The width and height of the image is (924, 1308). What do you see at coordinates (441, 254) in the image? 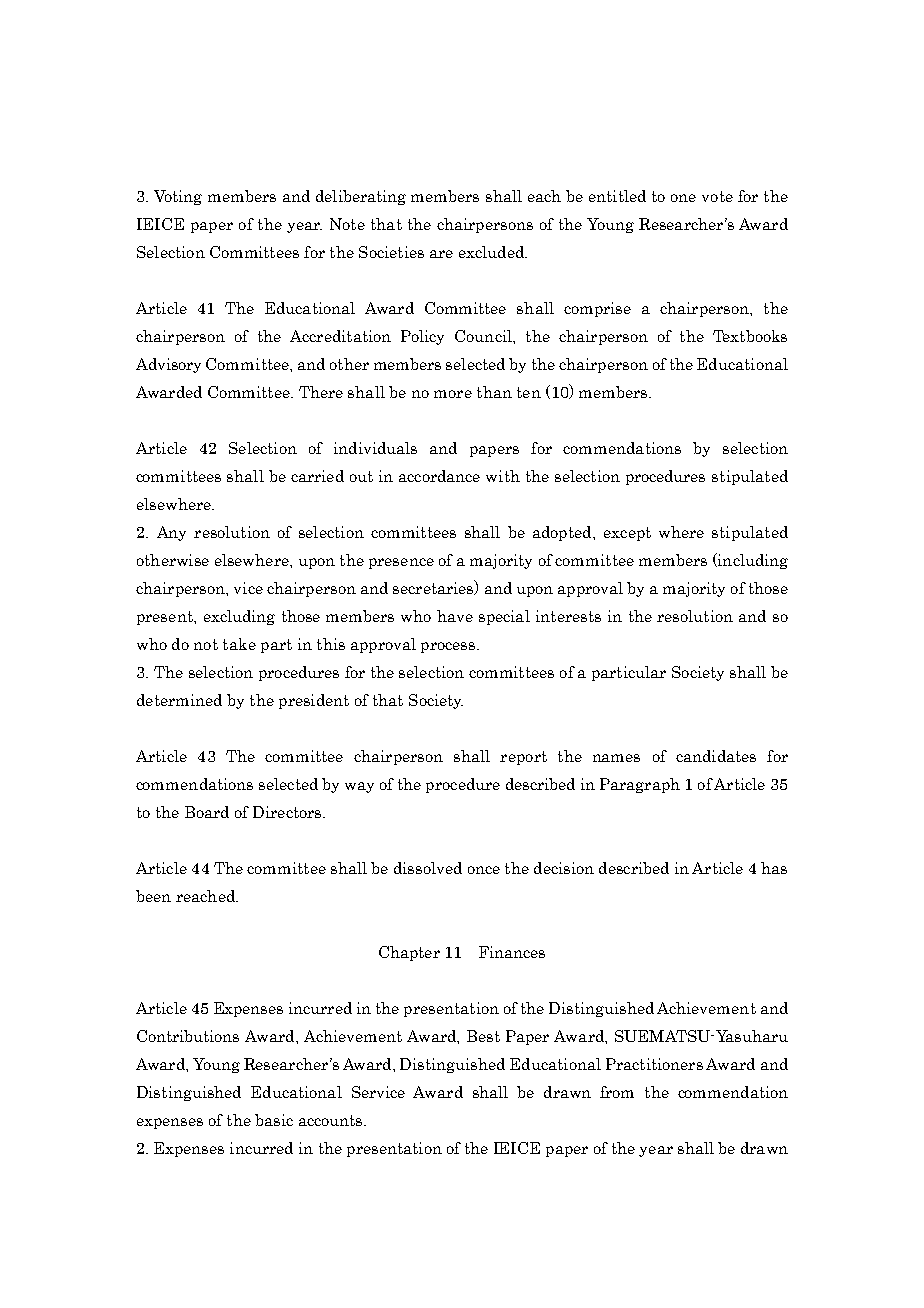
I see `are` at bounding box center [441, 254].
